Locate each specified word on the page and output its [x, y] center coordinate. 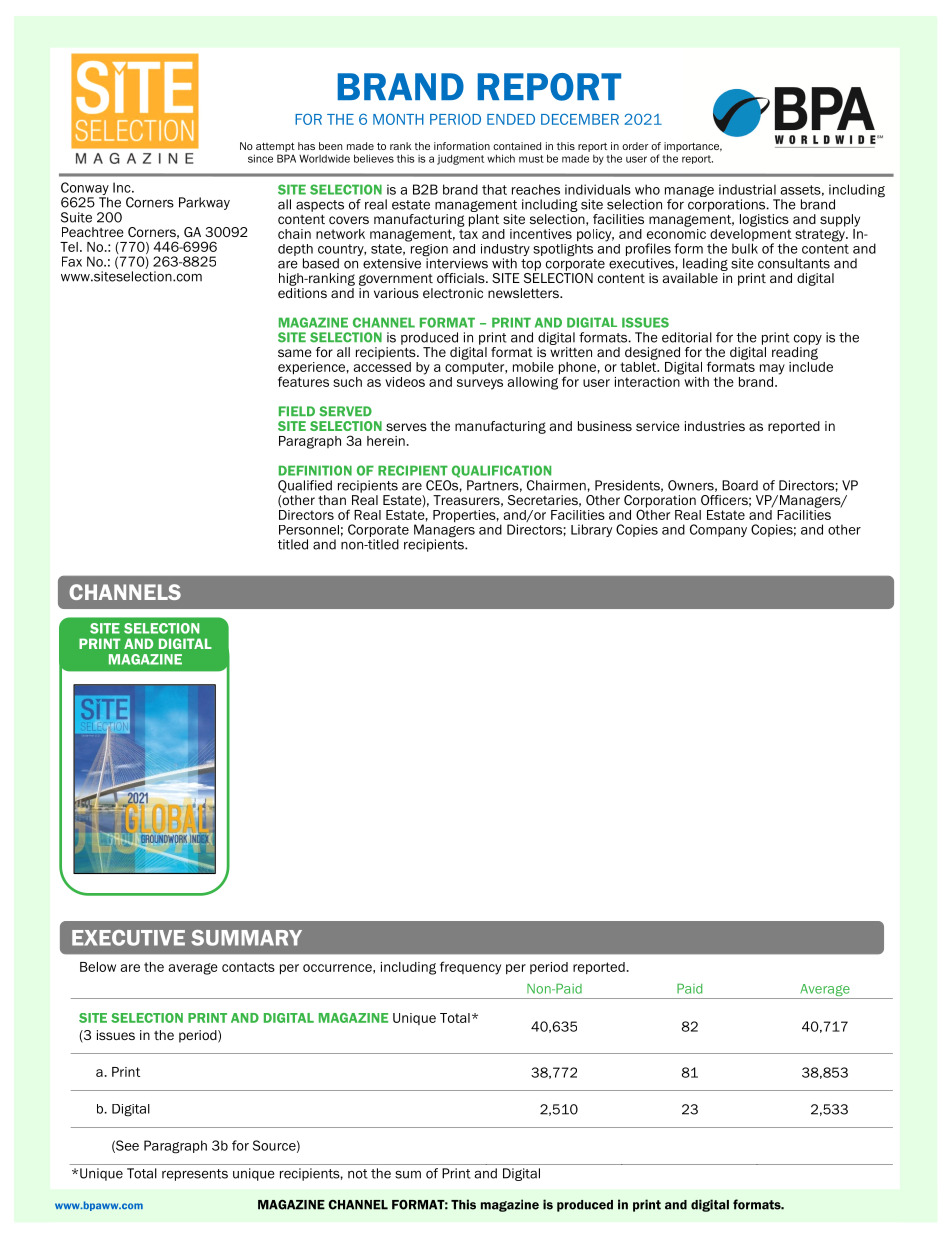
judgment [460, 159]
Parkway [204, 203]
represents [195, 1175]
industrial [747, 189]
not [358, 1174]
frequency [470, 968]
